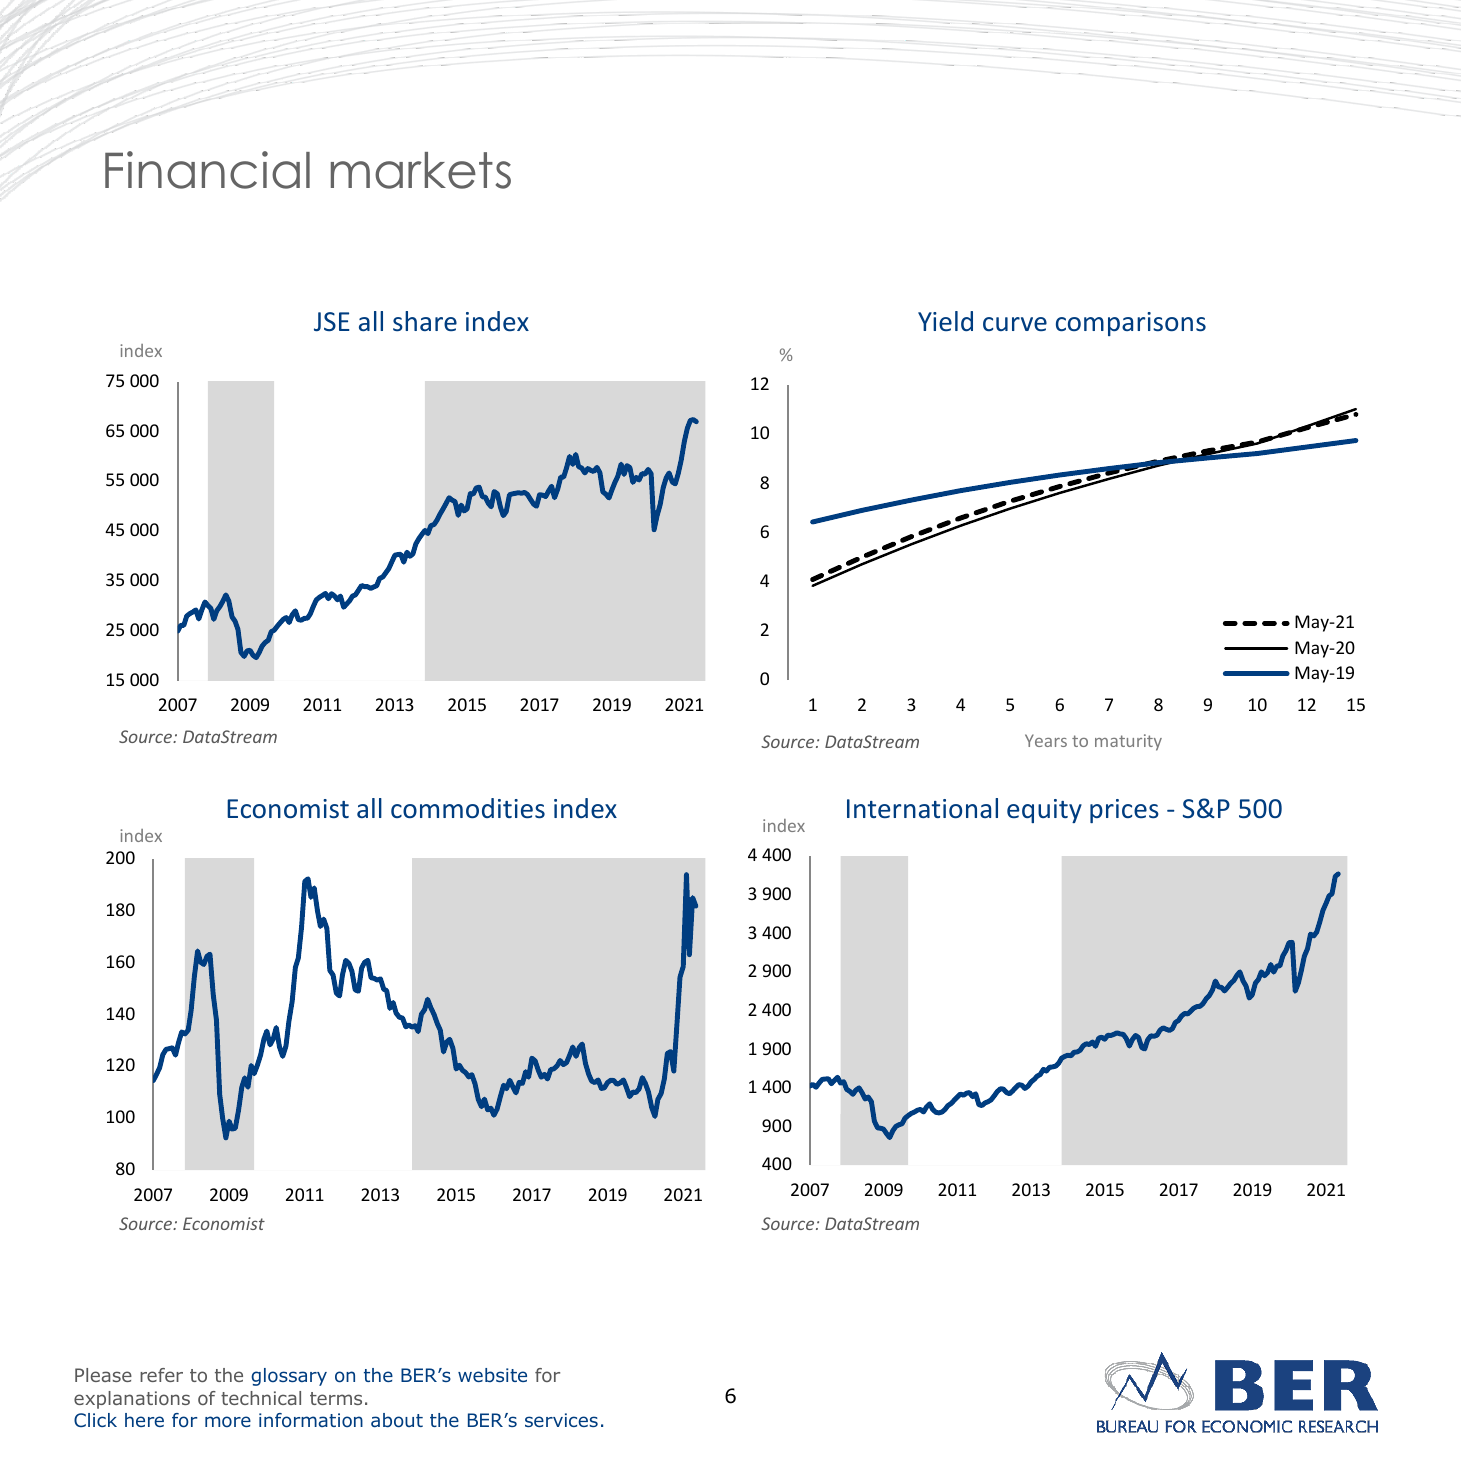  What do you see at coordinates (261, 1398) in the page?
I see `technical` at bounding box center [261, 1398].
